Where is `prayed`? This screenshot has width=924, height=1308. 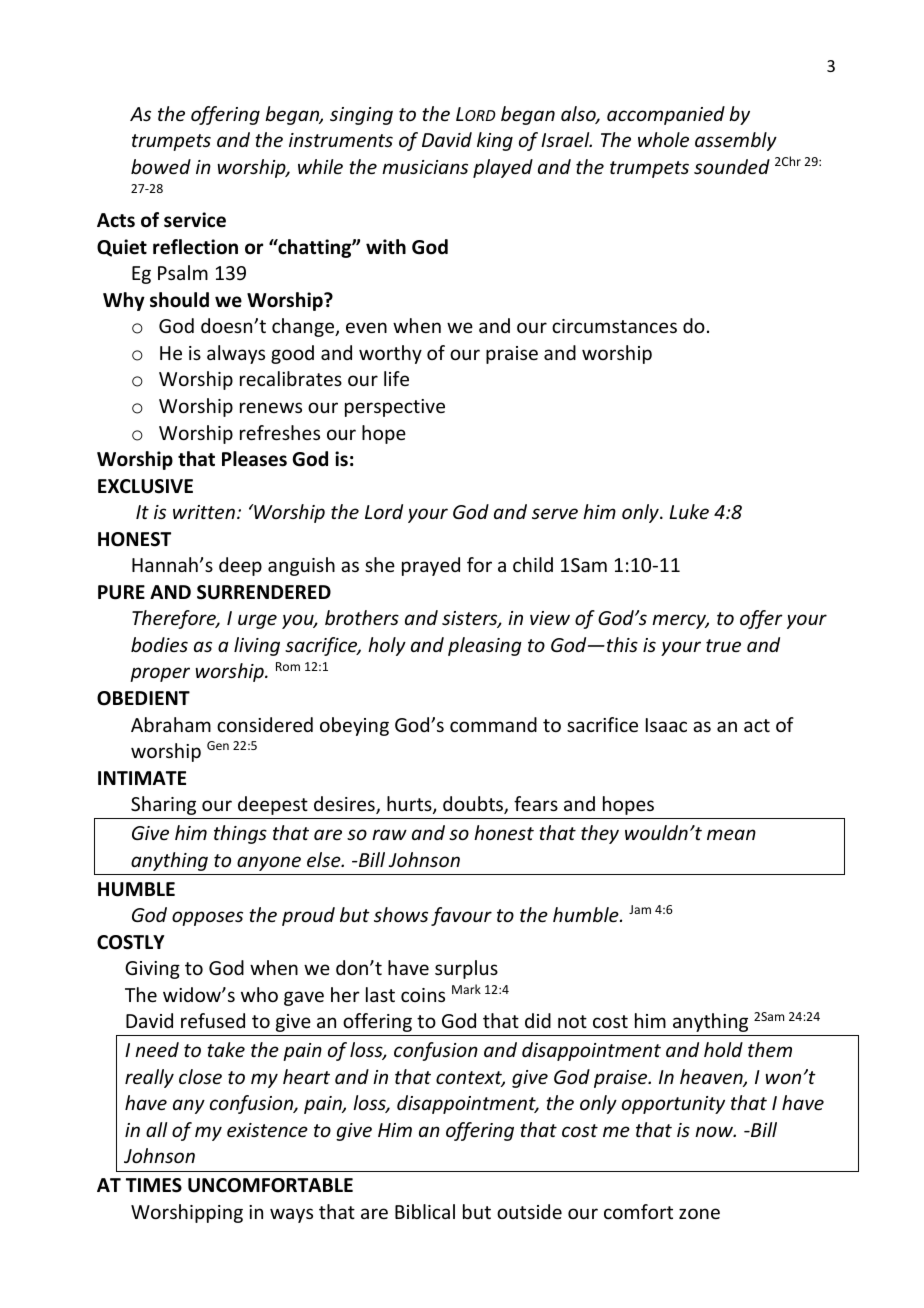 prayed is located at coordinates (431, 566).
